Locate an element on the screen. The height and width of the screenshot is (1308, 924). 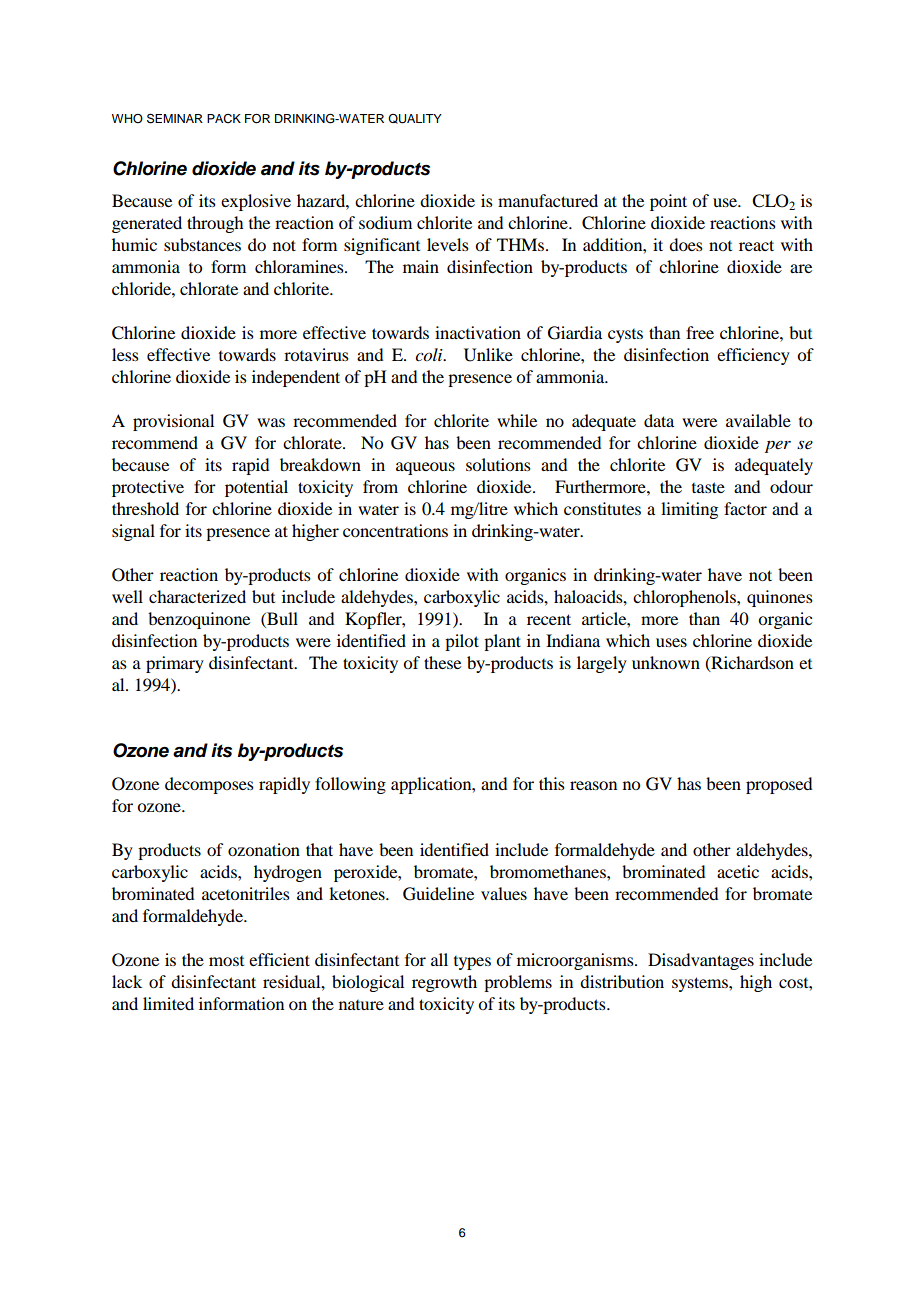
decomposes is located at coordinates (209, 785).
